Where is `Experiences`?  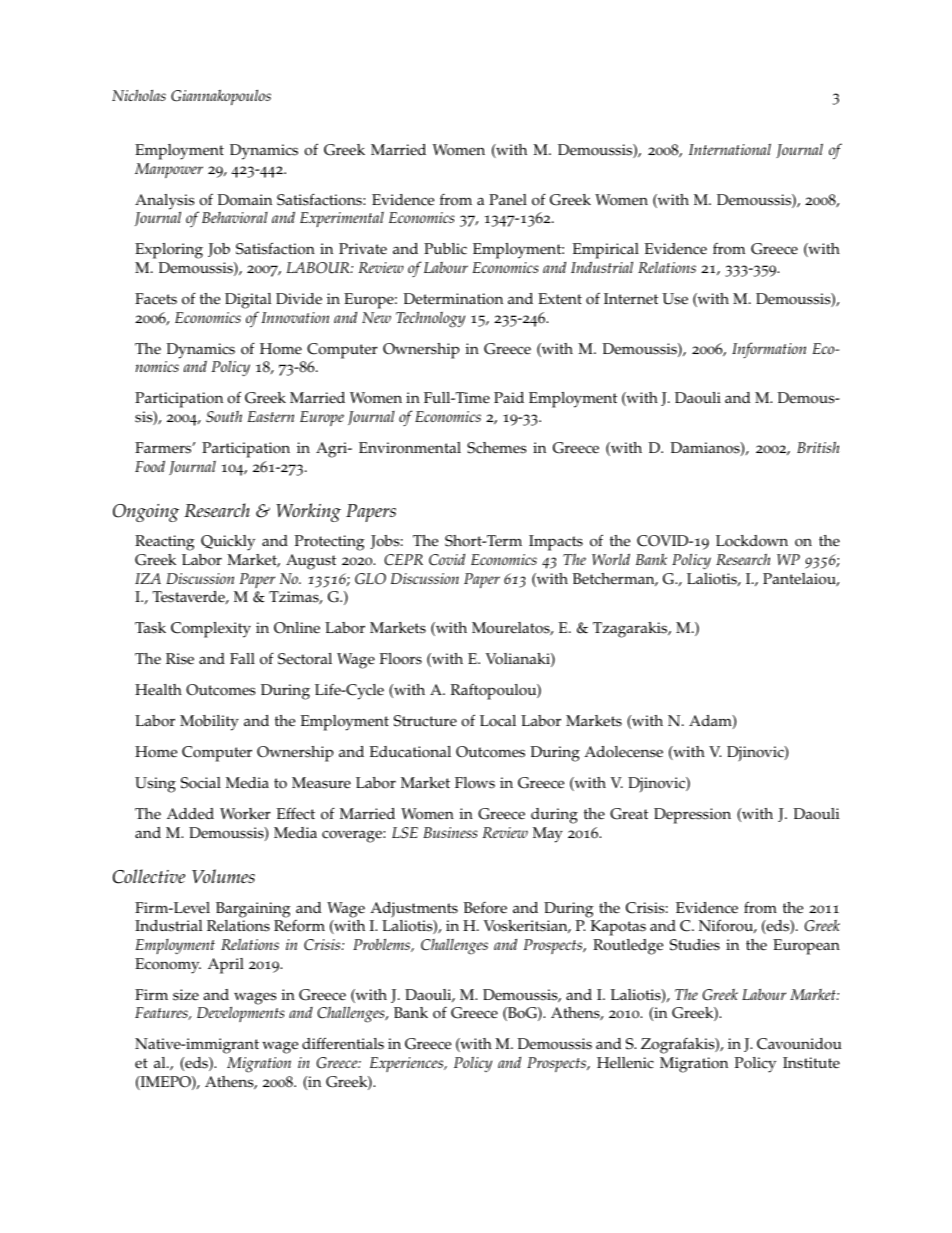 Experiences is located at coordinates (408, 1064).
